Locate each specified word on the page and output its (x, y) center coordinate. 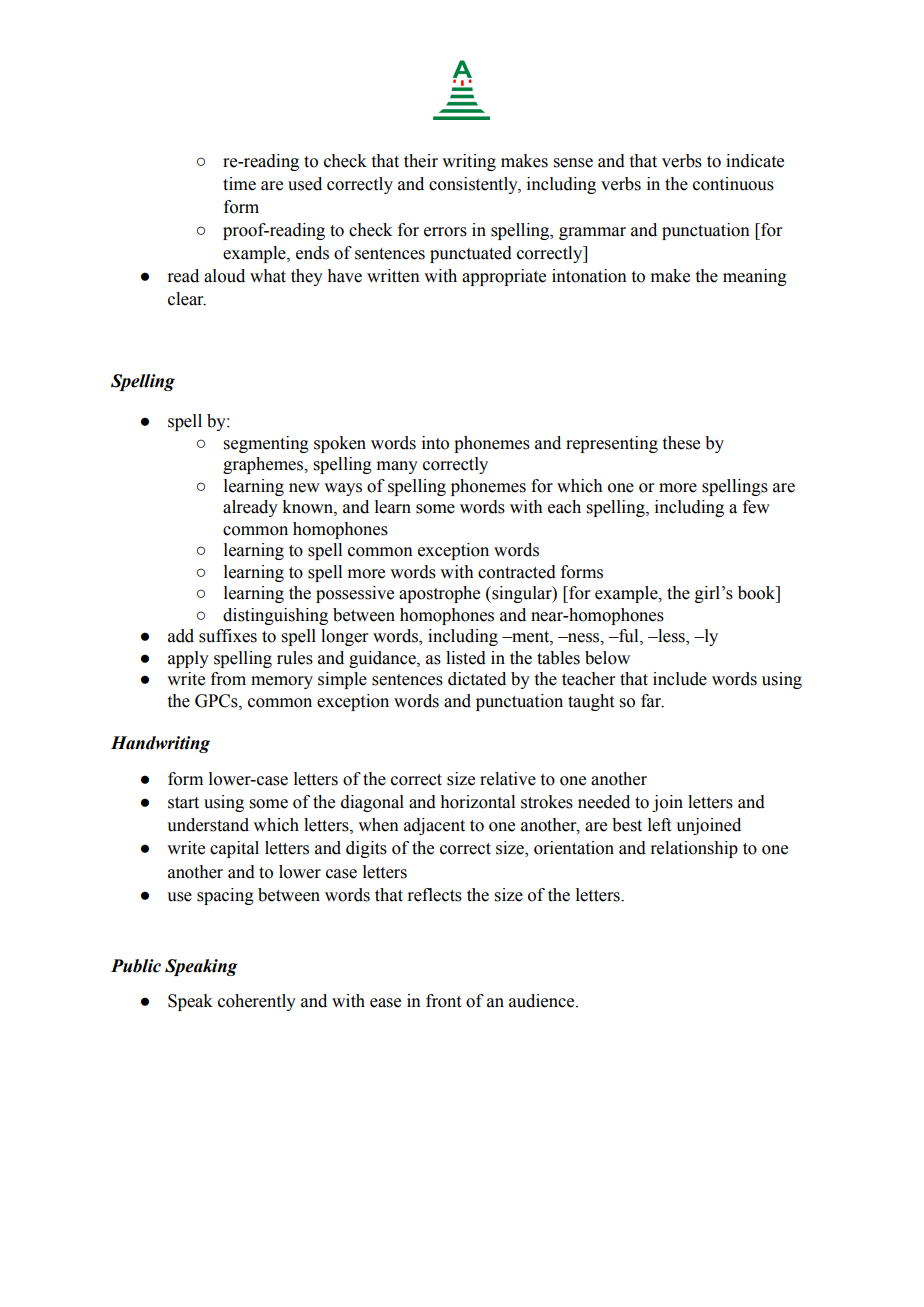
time (239, 184)
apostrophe (439, 594)
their (421, 161)
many (397, 467)
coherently (257, 1002)
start (183, 803)
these (681, 443)
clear (187, 299)
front (443, 1001)
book (758, 593)
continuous (733, 184)
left (659, 825)
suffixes (228, 636)
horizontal (478, 802)
